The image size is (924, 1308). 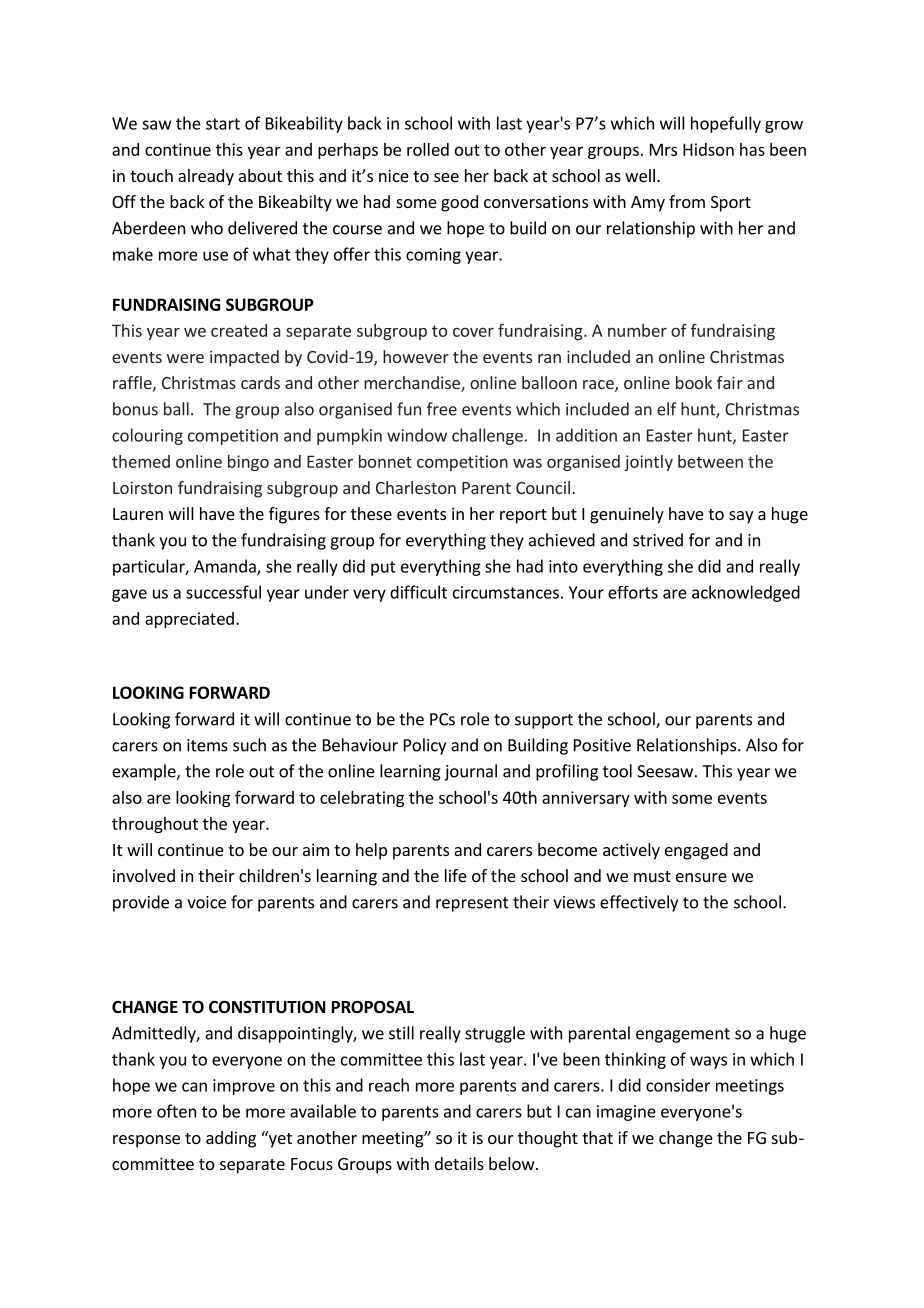 I want to click on life, so click(x=456, y=875).
